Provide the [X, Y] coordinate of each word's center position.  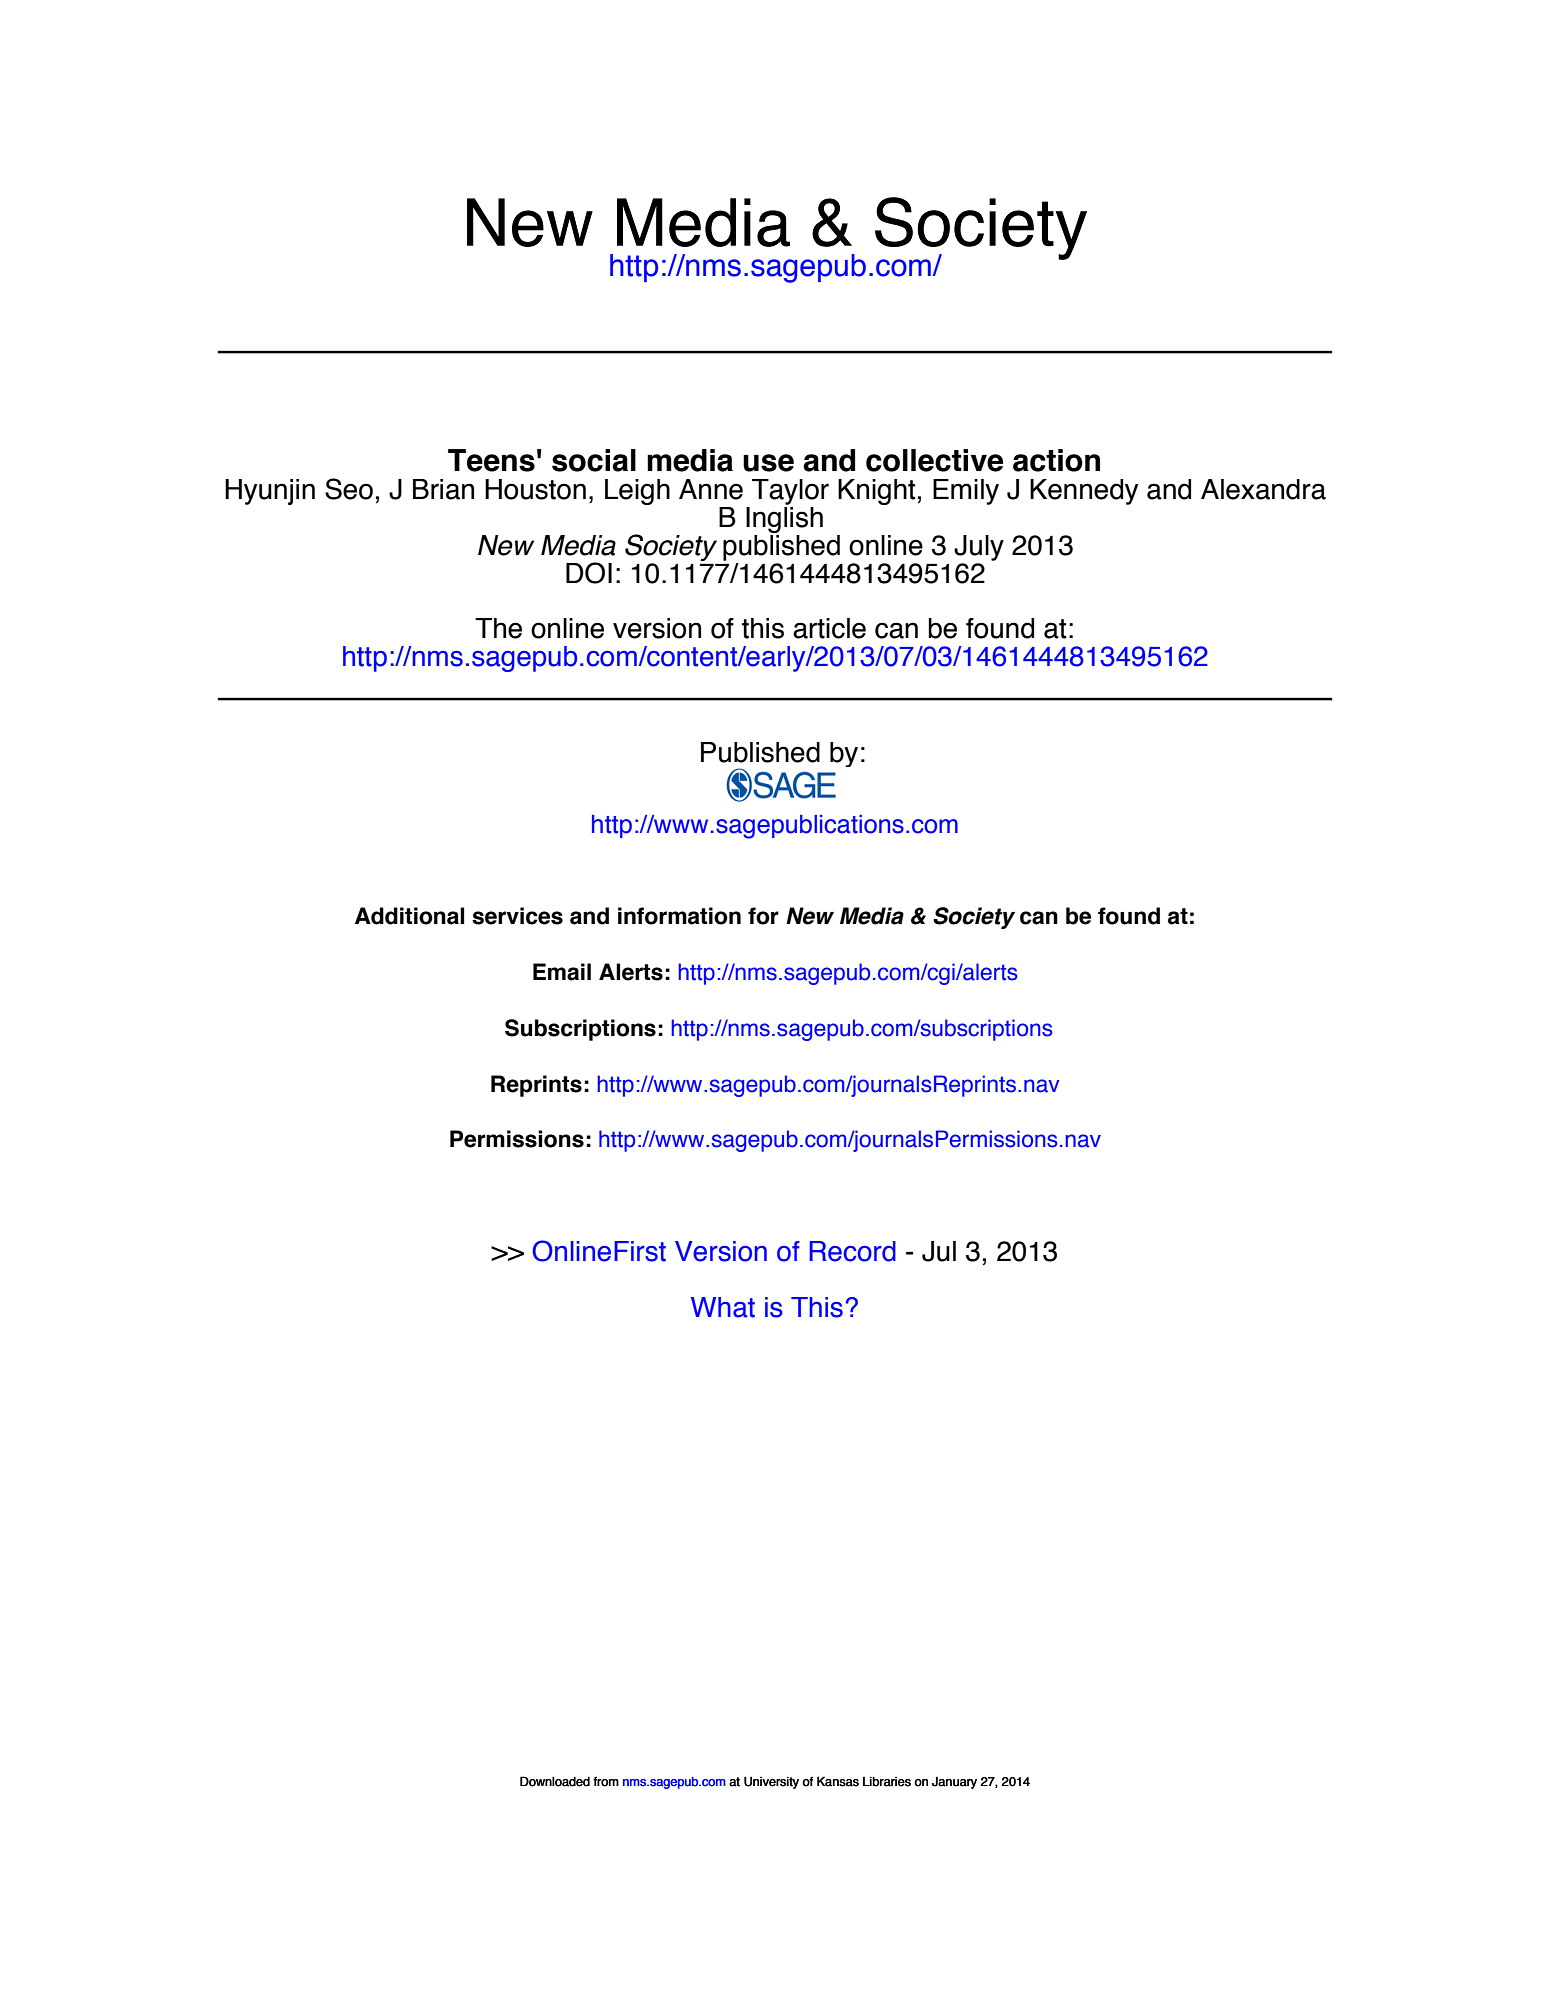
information [679, 916]
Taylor [790, 492]
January [954, 1783]
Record [852, 1251]
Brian [443, 489]
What [723, 1307]
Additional [409, 916]
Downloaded [555, 1781]
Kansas [838, 1781]
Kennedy [1084, 492]
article [829, 628]
